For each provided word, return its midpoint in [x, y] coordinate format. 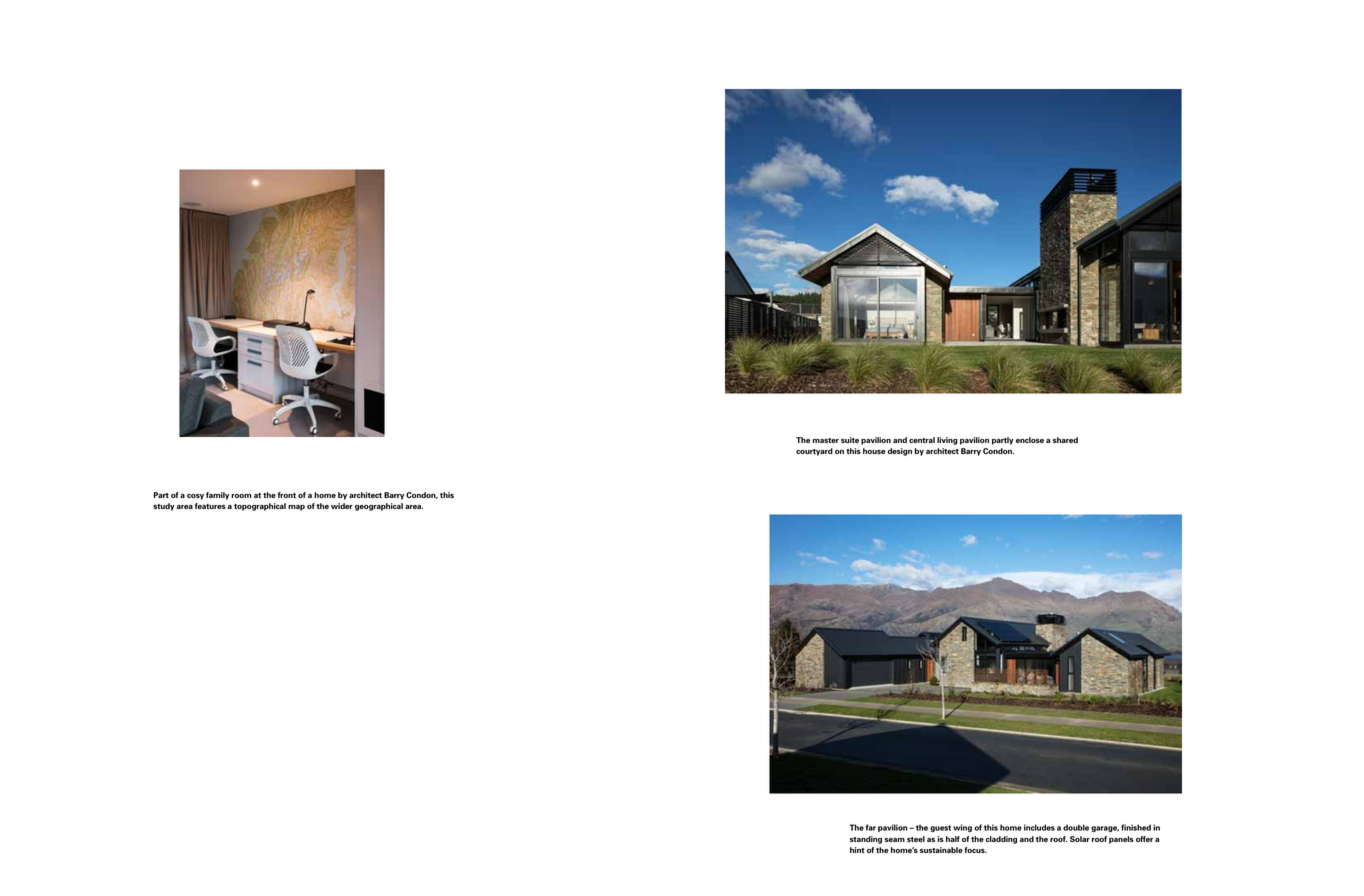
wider [342, 506]
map [296, 508]
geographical [379, 507]
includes [1039, 827]
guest [940, 828]
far [871, 827]
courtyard [814, 452]
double [1076, 827]
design [900, 452]
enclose [1030, 440]
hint [857, 850]
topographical [260, 507]
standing [866, 840]
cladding [1001, 840]
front [287, 495]
